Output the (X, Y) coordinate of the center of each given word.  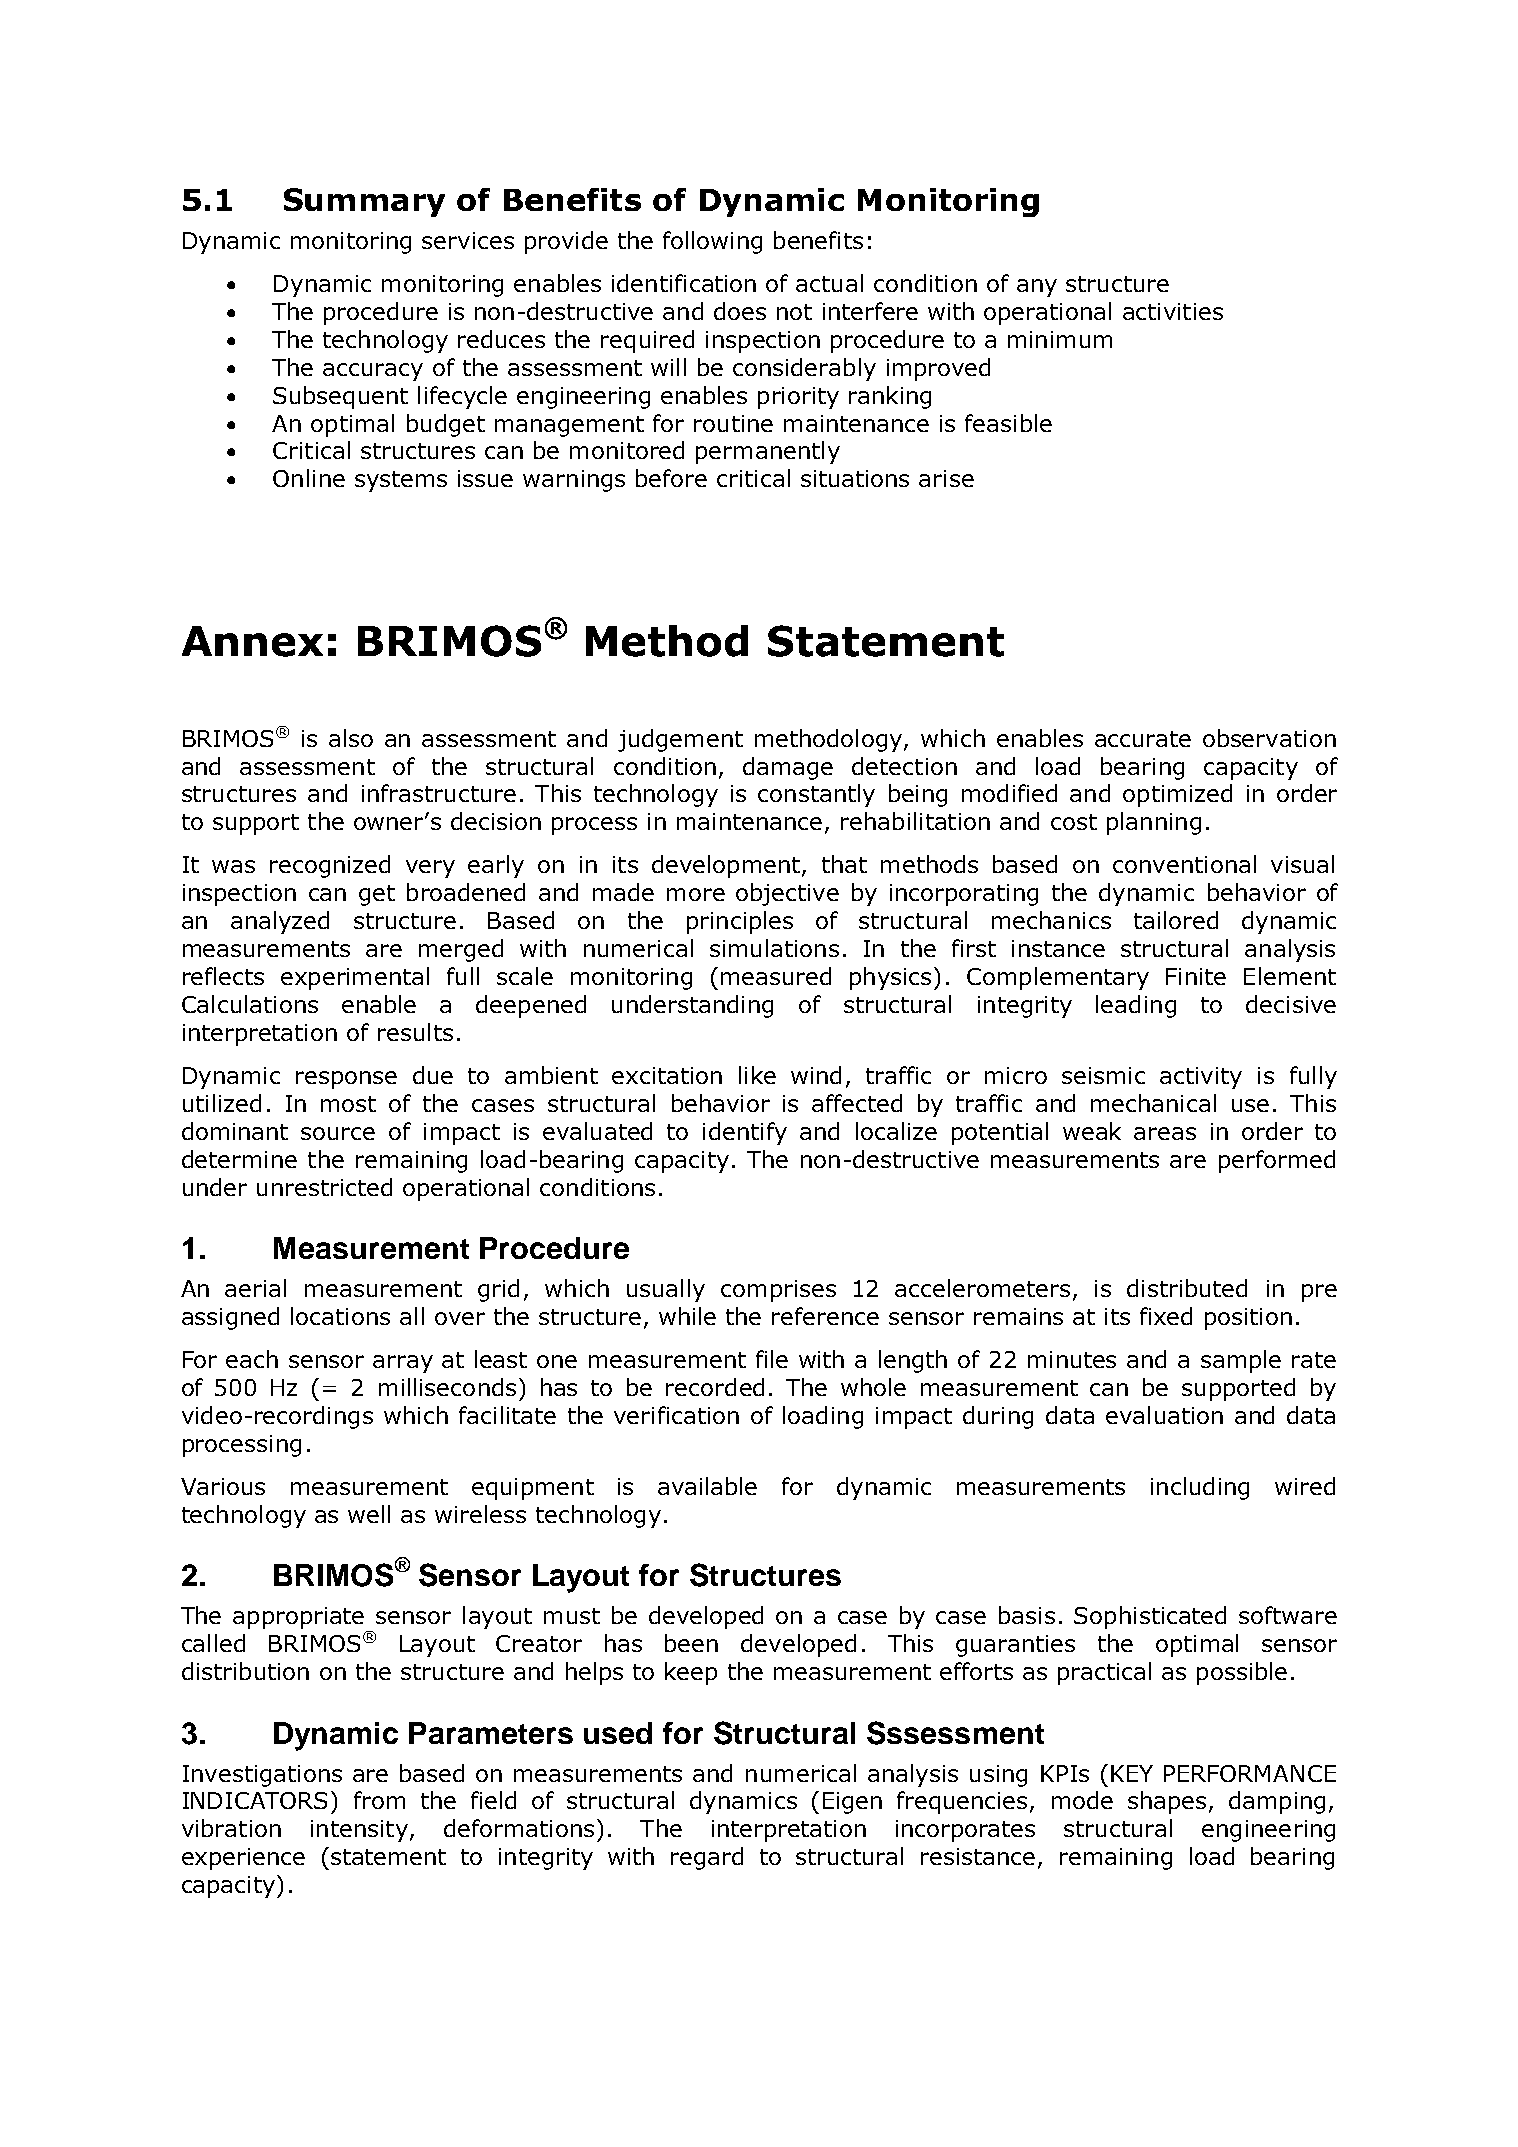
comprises (778, 1291)
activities (1173, 311)
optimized (1177, 795)
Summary (364, 202)
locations (340, 1316)
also (351, 738)
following (712, 242)
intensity (359, 1831)
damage (788, 768)
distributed (1187, 1288)
